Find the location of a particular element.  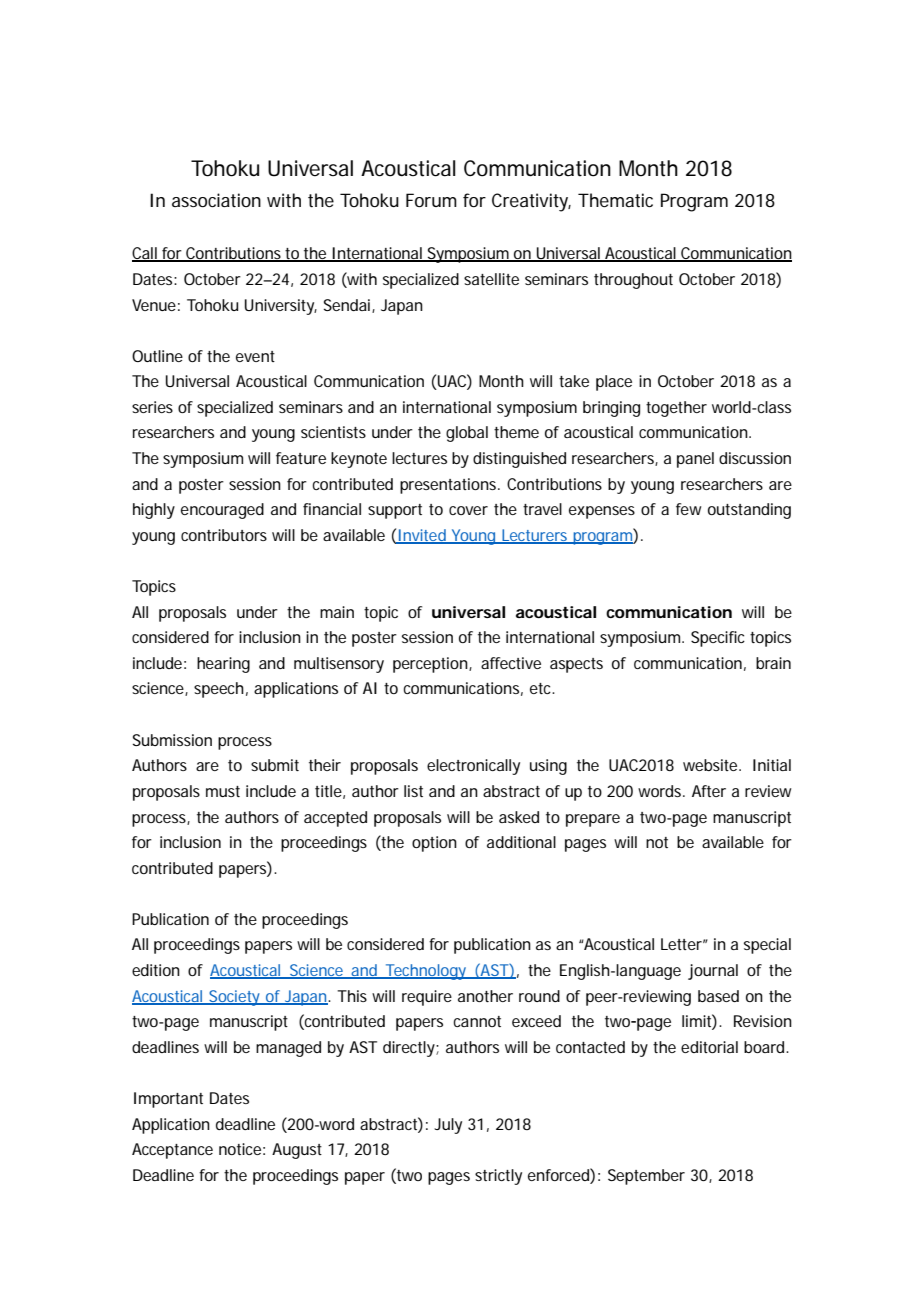

July is located at coordinates (448, 1126).
